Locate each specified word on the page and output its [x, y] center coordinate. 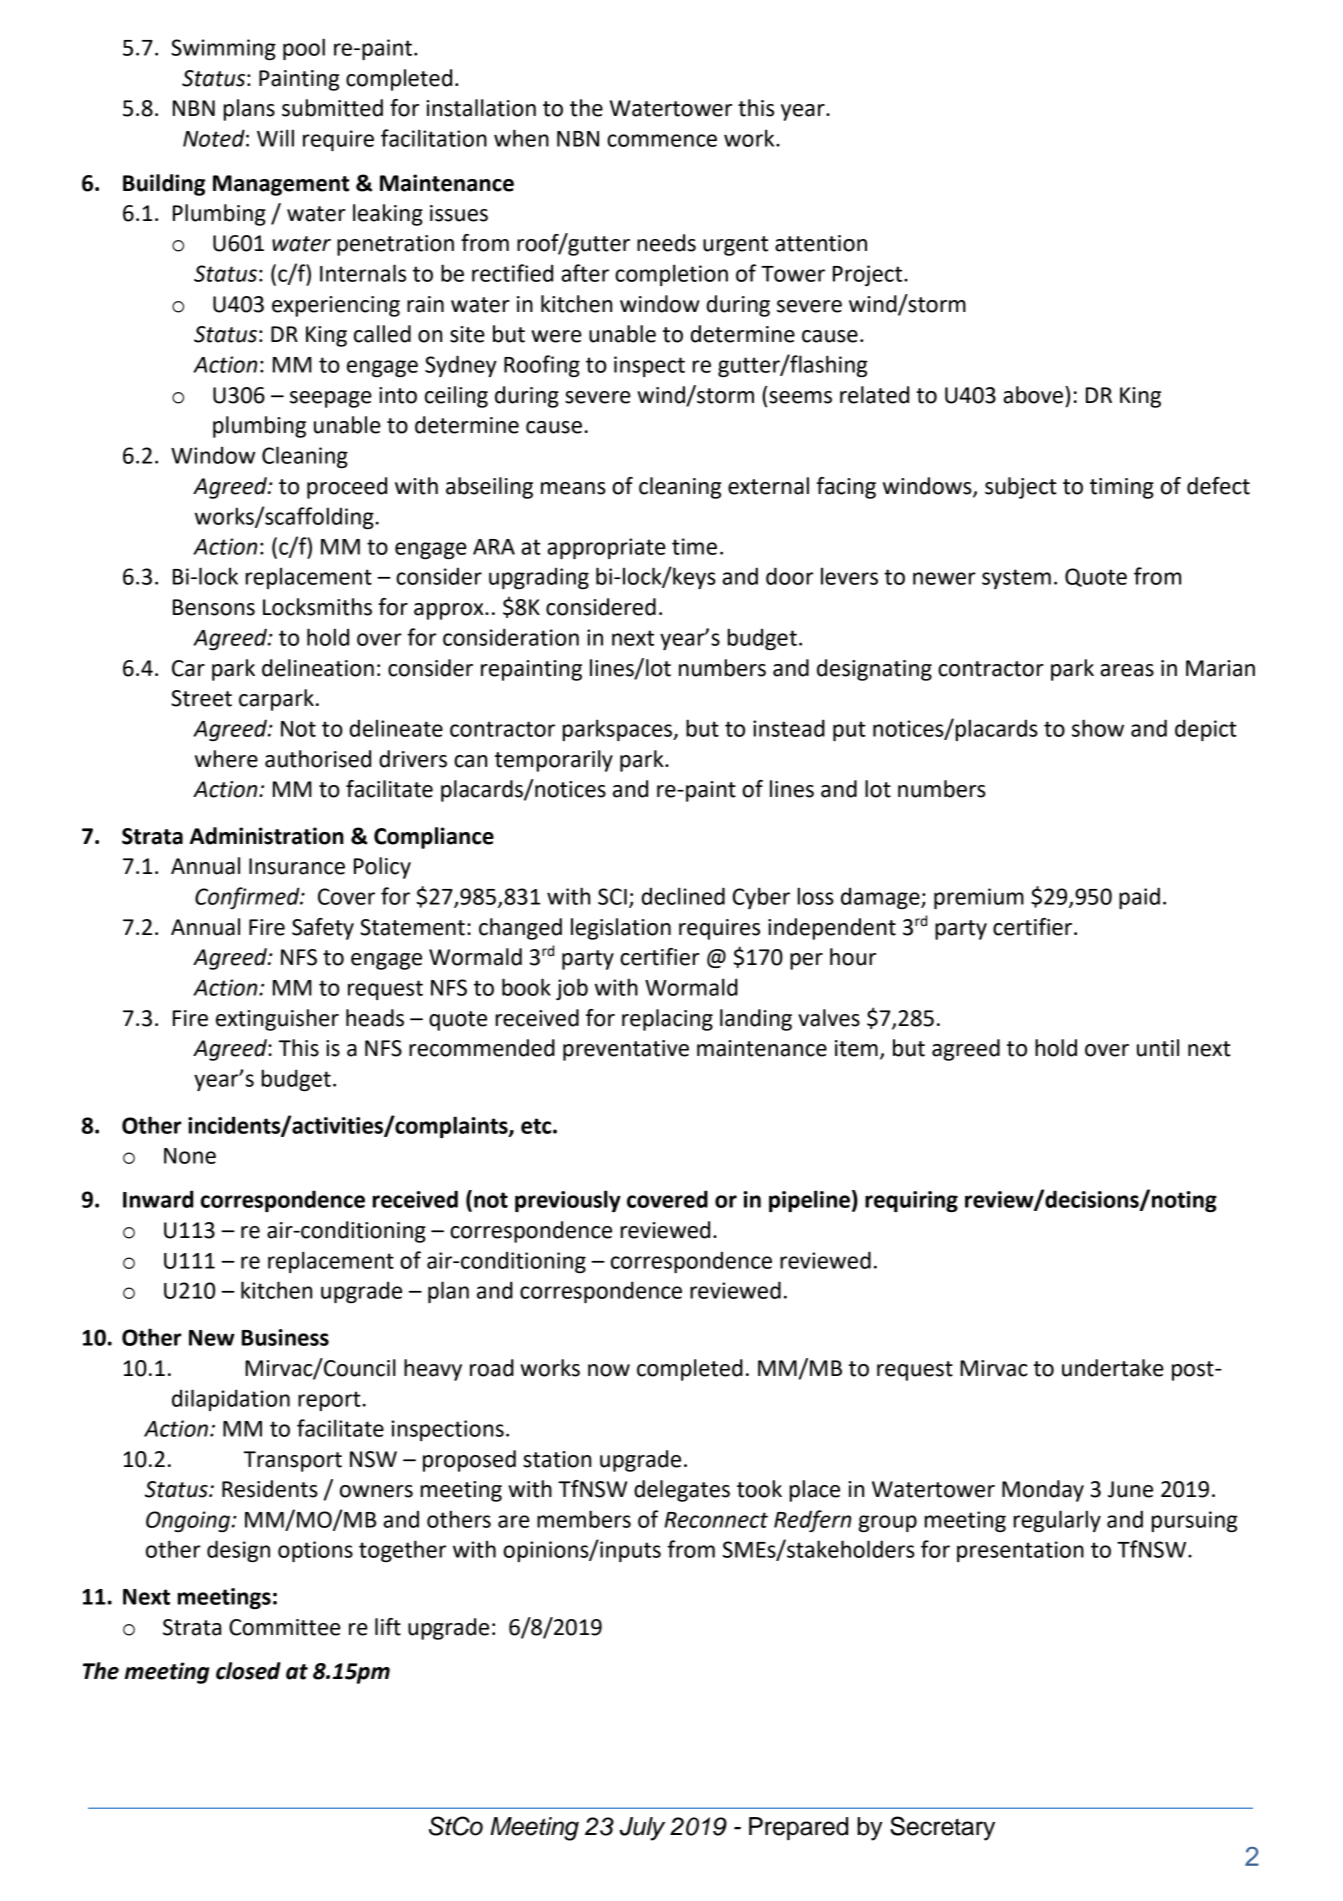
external [768, 486]
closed [248, 1671]
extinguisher [277, 1020]
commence [662, 140]
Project [869, 275]
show [1098, 728]
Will [275, 138]
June [1130, 1489]
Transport [293, 1461]
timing [1122, 488]
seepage [331, 399]
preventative [626, 1050]
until [1158, 1048]
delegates [682, 1491]
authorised [318, 759]
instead [789, 728]
